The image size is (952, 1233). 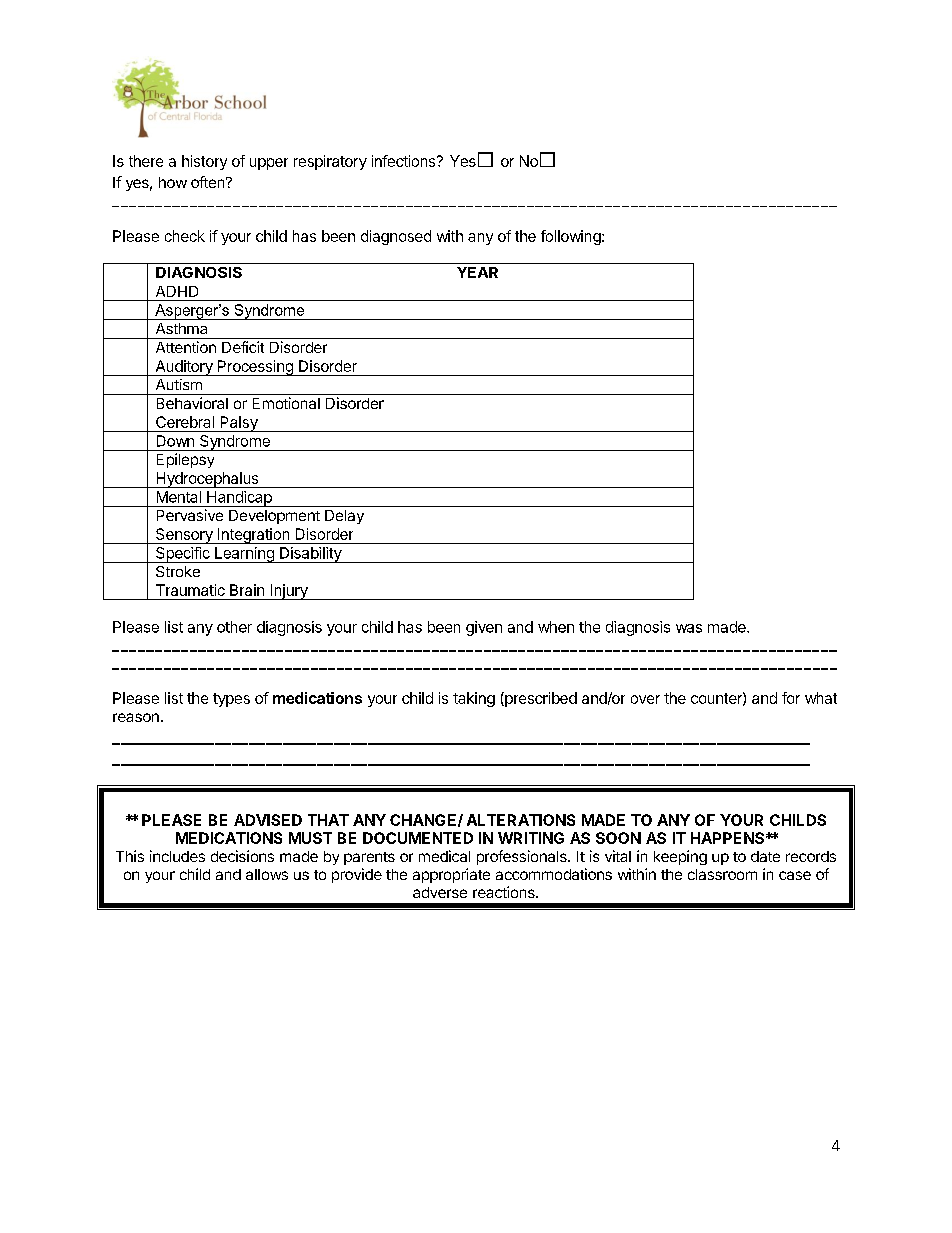 What do you see at coordinates (310, 555) in the screenshot?
I see `Disability` at bounding box center [310, 555].
